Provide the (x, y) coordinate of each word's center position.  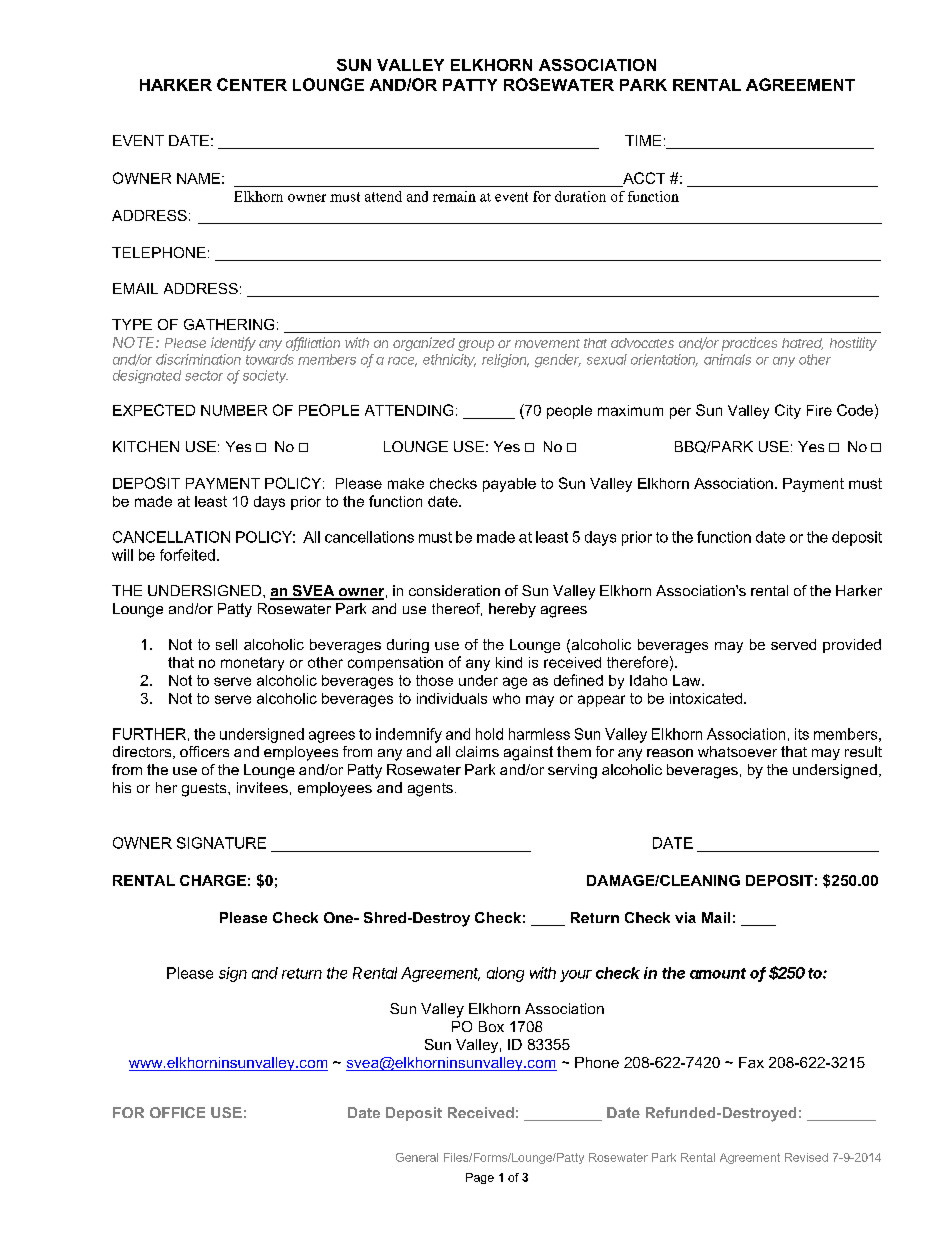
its (802, 734)
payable (509, 485)
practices (749, 344)
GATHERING (229, 324)
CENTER (252, 84)
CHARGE (213, 880)
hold (489, 734)
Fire (819, 410)
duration (580, 196)
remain (454, 196)
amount (718, 973)
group (476, 345)
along (505, 974)
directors (143, 752)
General (417, 1157)
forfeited (187, 555)
